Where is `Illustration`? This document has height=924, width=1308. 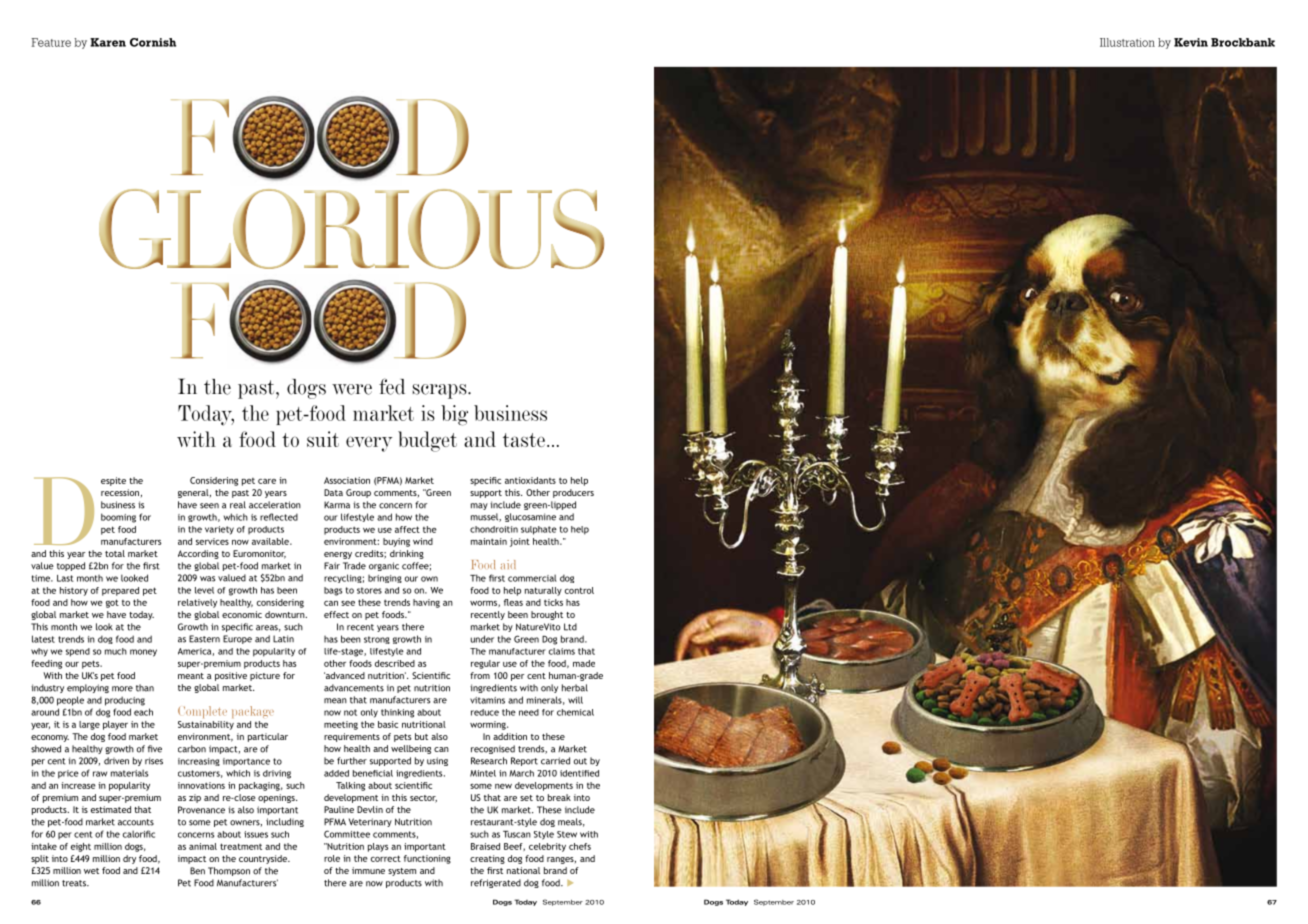 Illustration is located at coordinates (1127, 42).
